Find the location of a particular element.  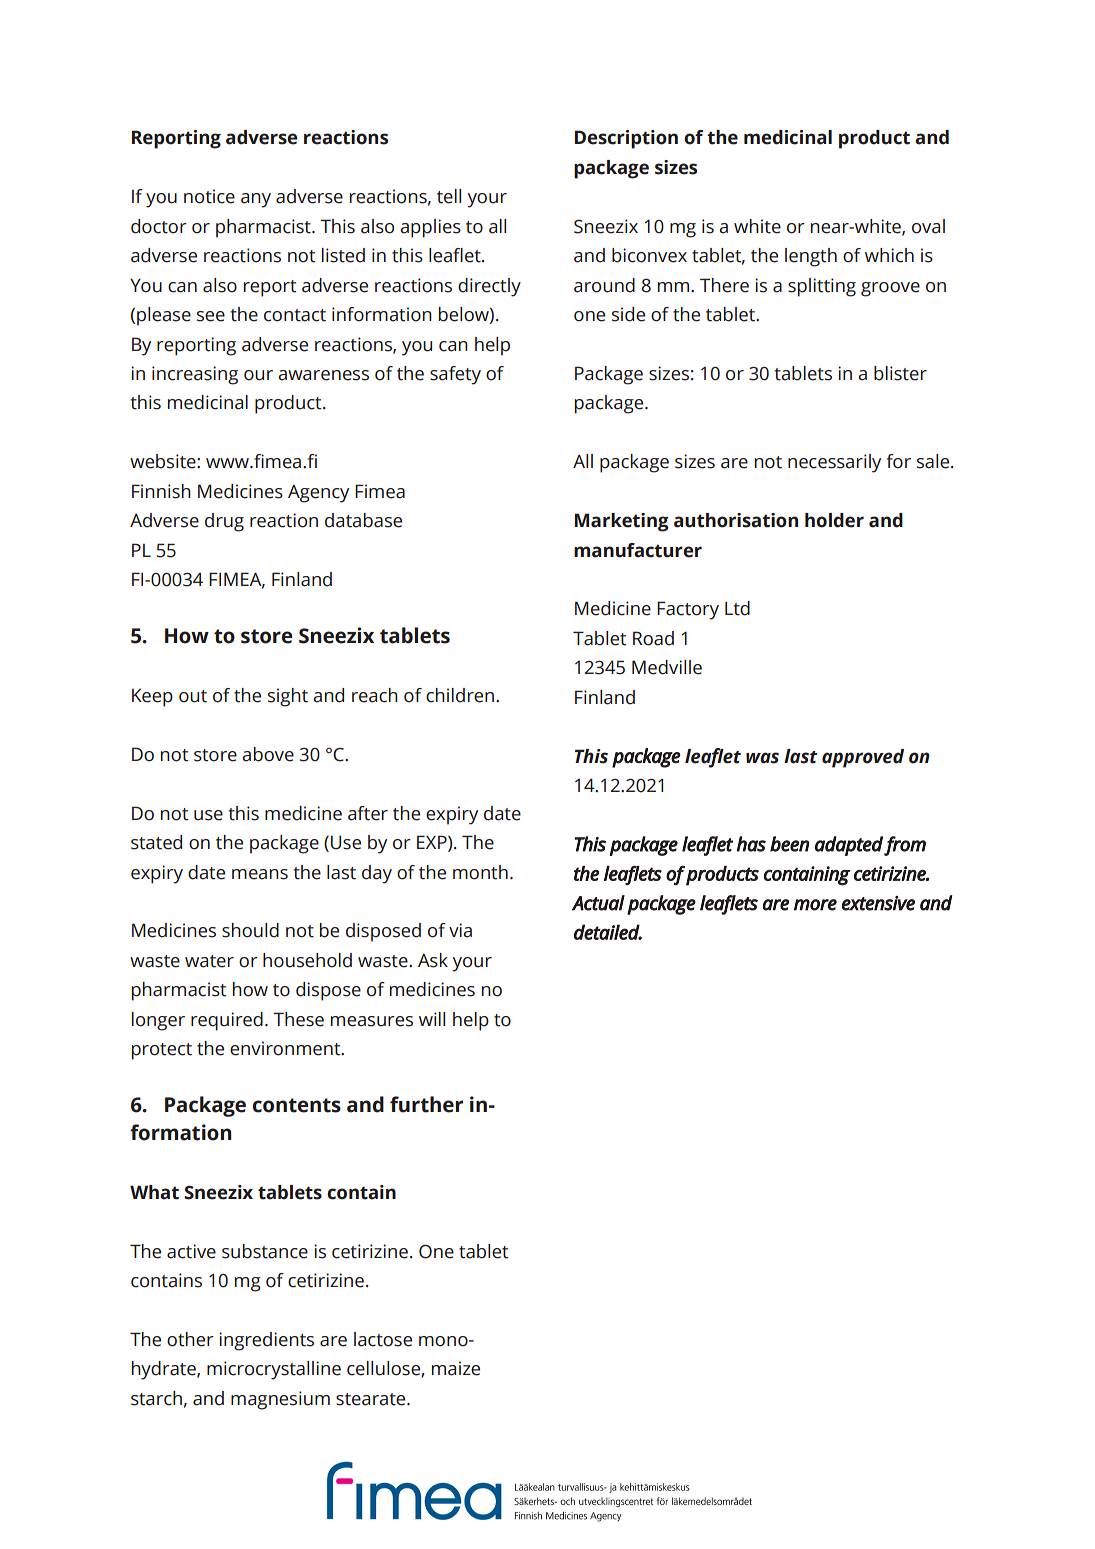

maize is located at coordinates (456, 1368).
